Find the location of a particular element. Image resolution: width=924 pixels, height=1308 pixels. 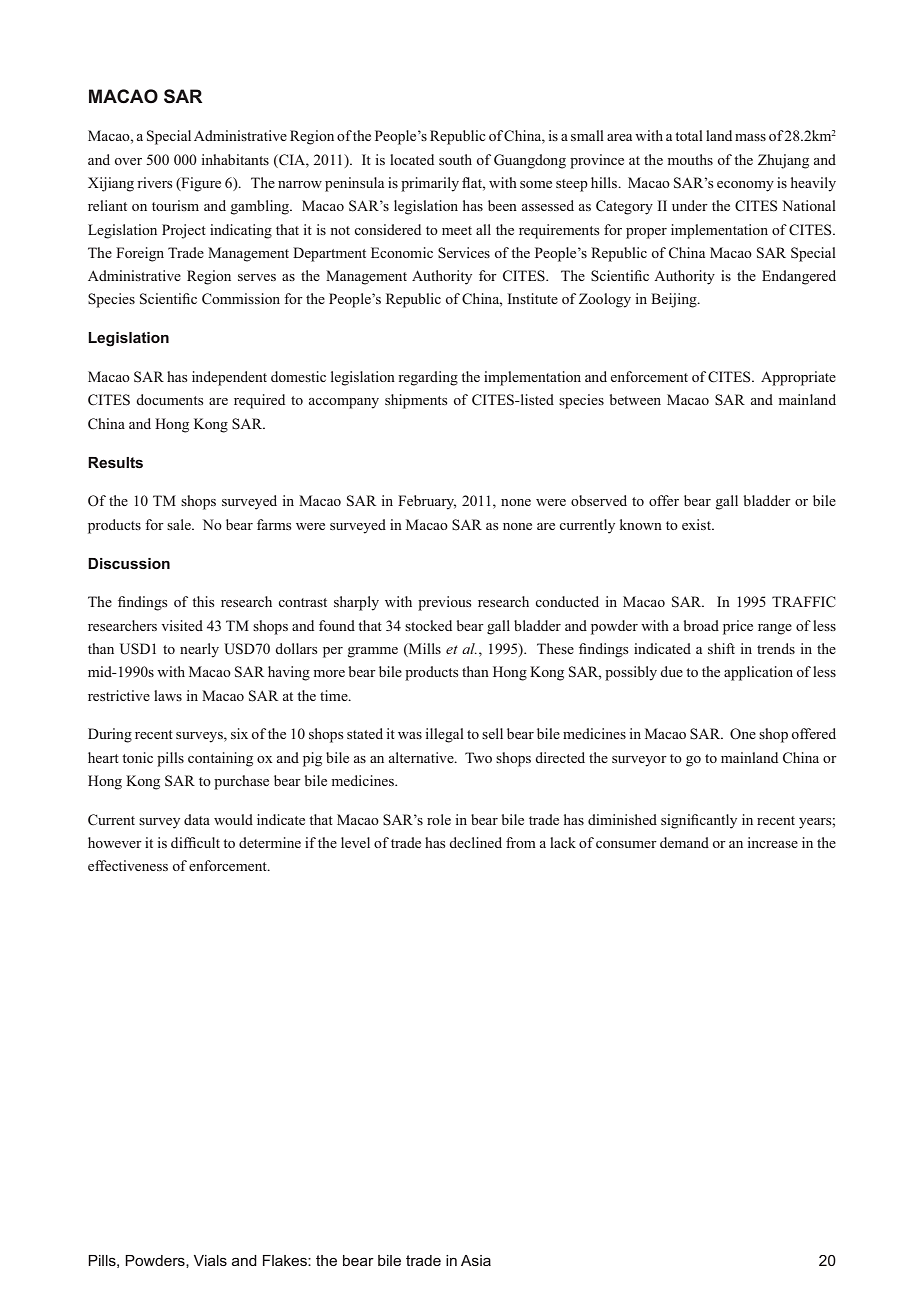

regarding is located at coordinates (428, 378).
